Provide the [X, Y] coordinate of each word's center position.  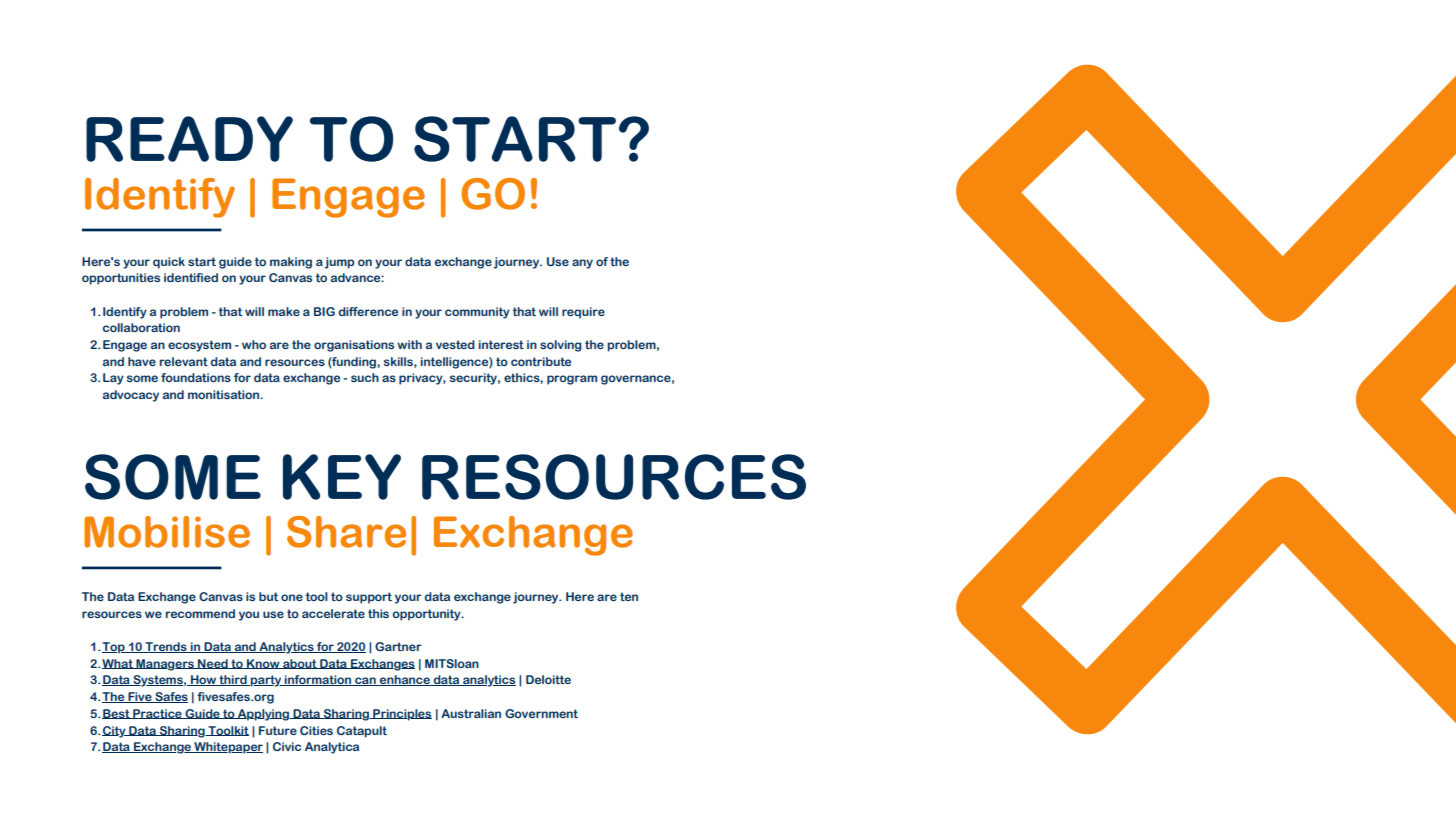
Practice [157, 714]
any [582, 264]
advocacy [131, 396]
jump [340, 263]
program [572, 380]
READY [189, 139]
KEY [342, 477]
